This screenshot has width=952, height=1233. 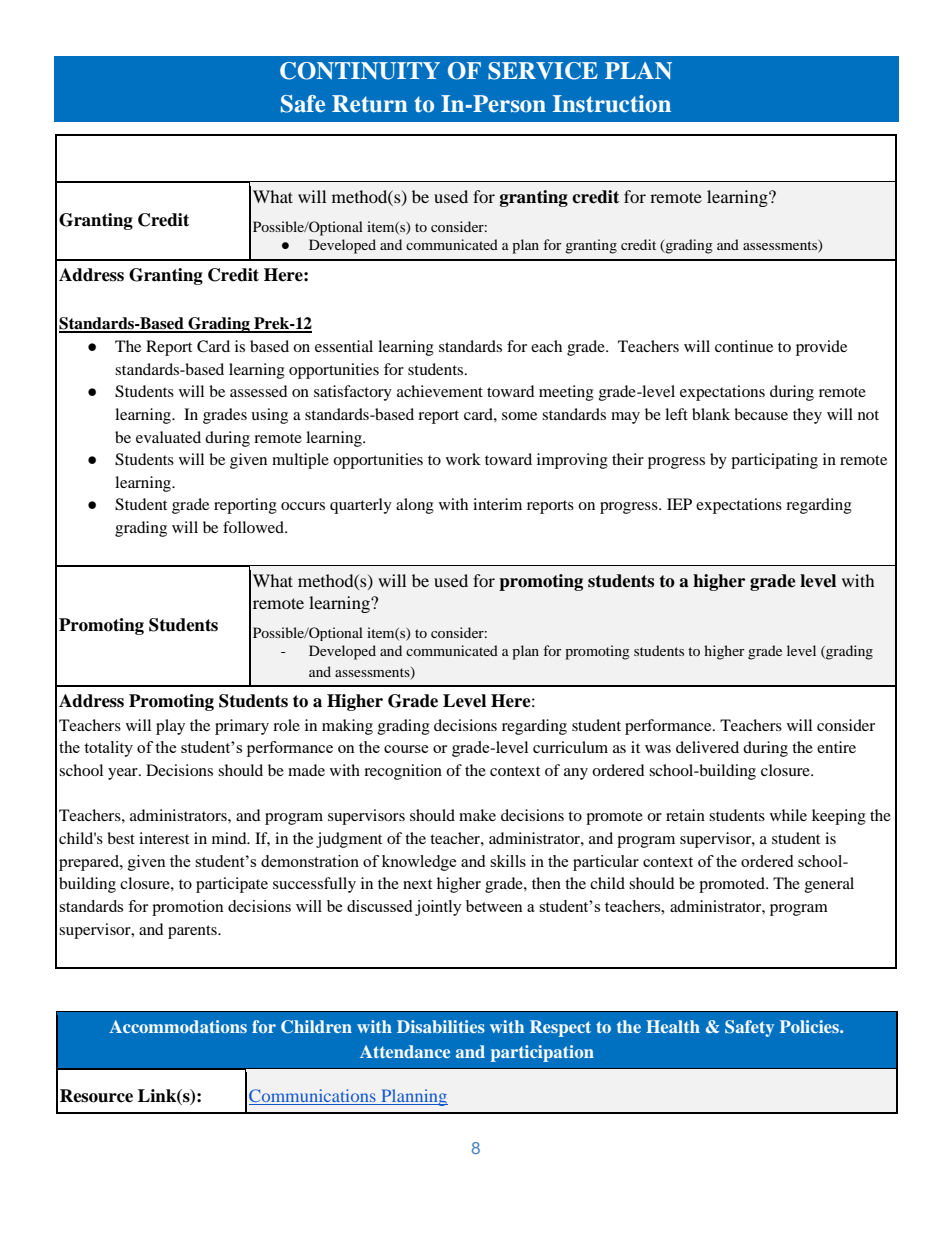 I want to click on while, so click(x=788, y=815).
